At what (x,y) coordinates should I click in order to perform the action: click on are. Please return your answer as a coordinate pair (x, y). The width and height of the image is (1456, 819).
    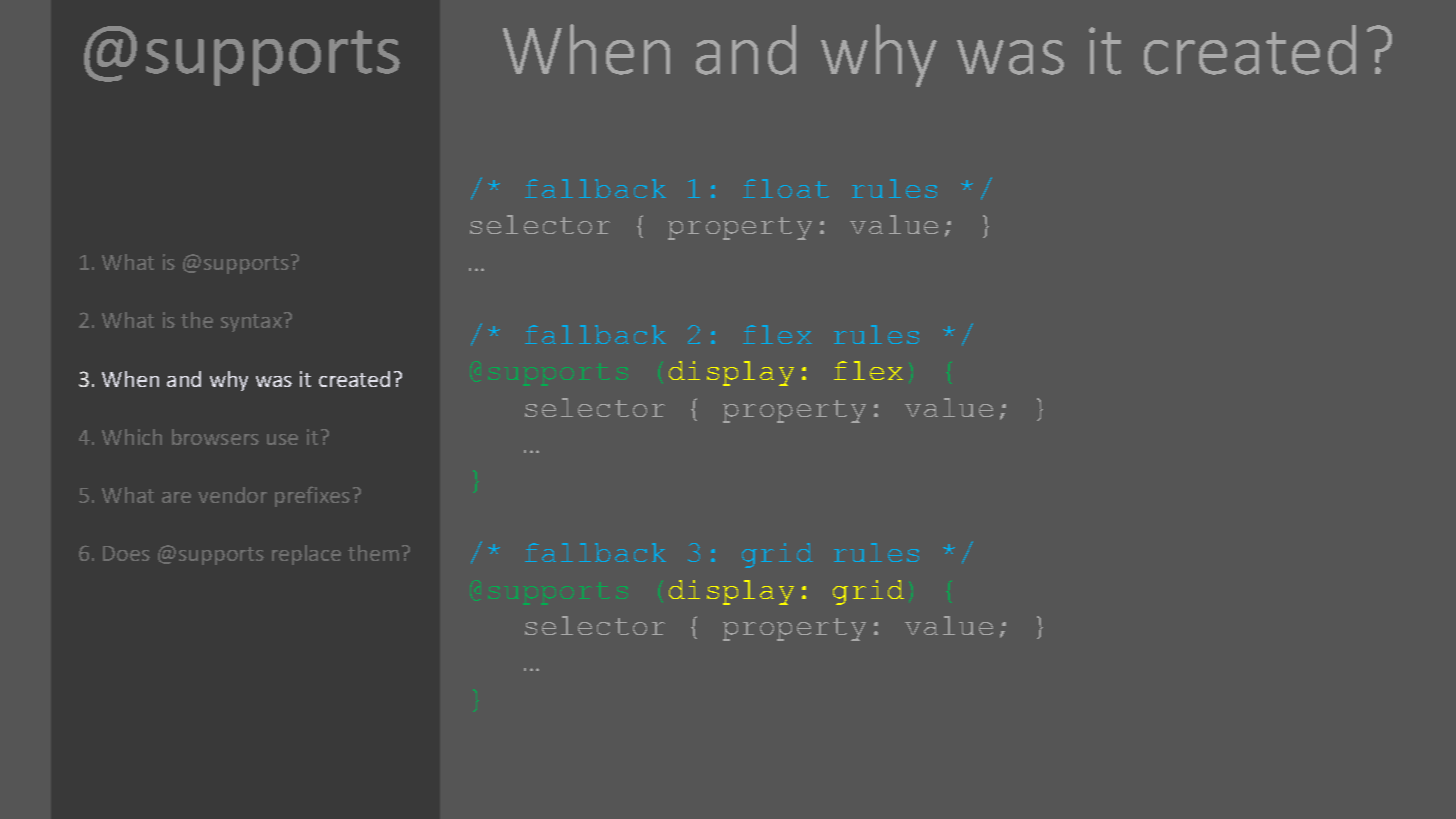
    Looking at the image, I should click on (176, 497).
